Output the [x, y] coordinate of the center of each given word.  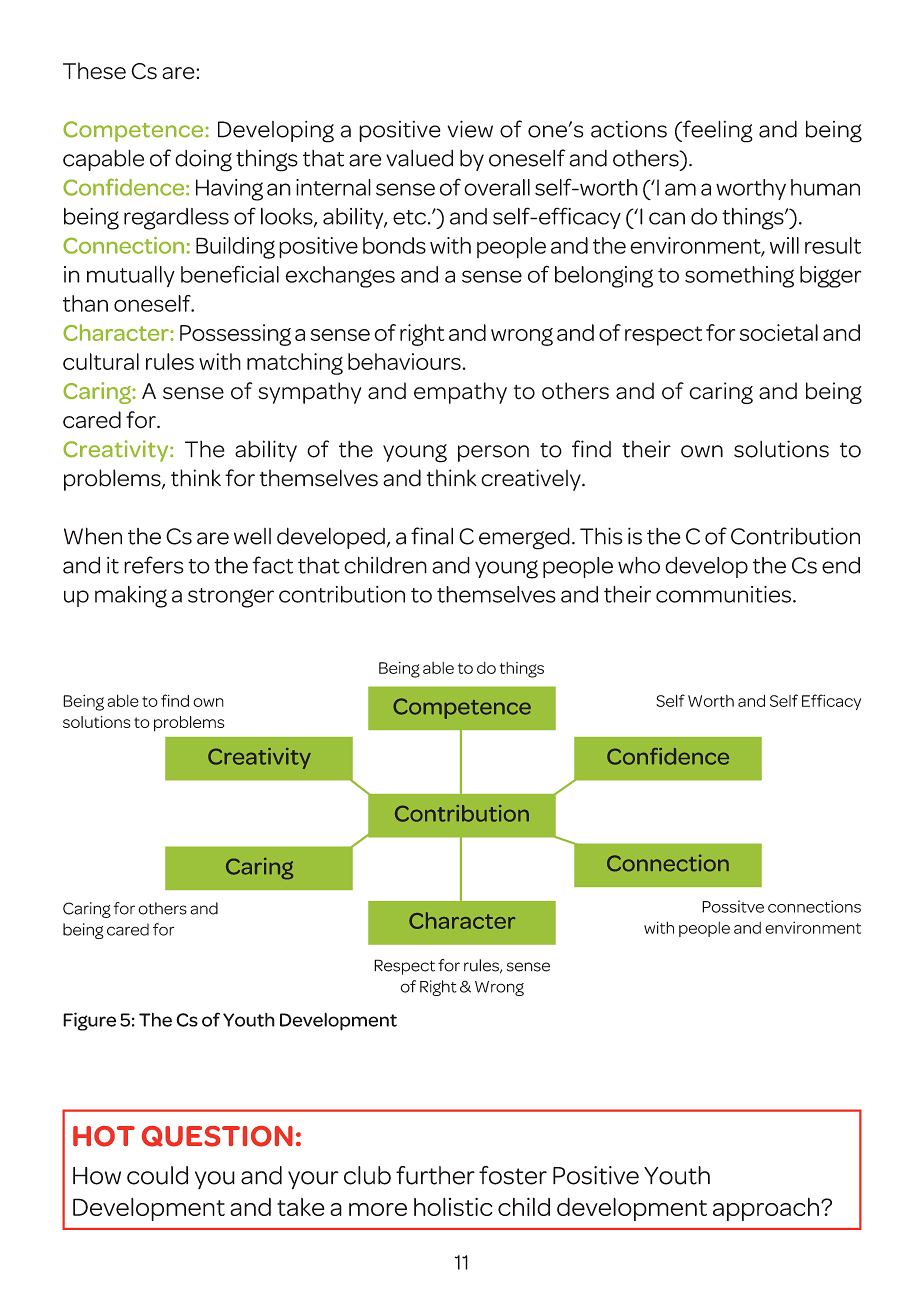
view [470, 129]
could [157, 1175]
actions [629, 129]
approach [766, 1209]
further [435, 1175]
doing [203, 160]
